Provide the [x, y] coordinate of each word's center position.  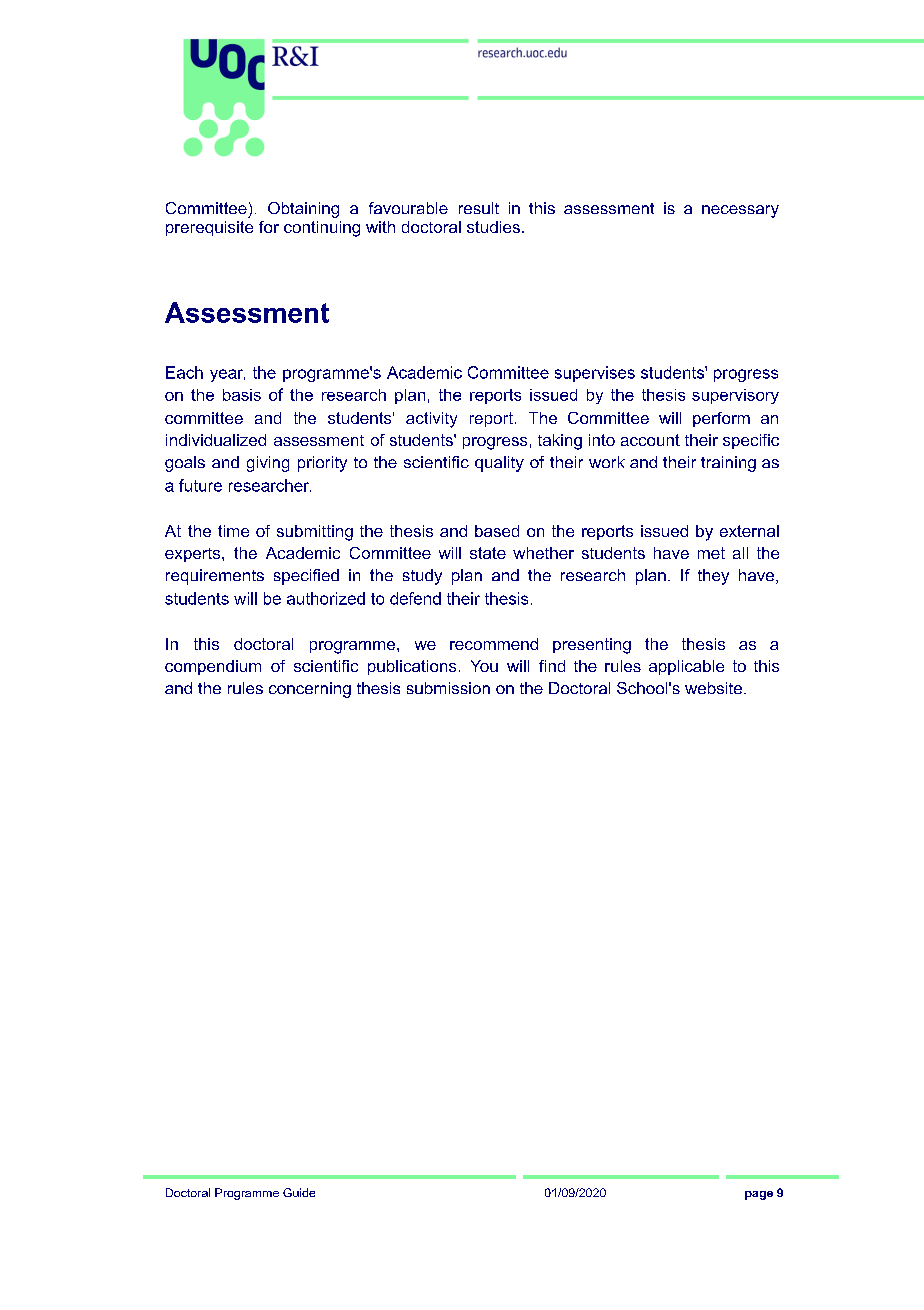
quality [499, 464]
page [759, 1195]
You [484, 666]
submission [448, 688]
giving [268, 464]
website [715, 688]
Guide [299, 1192]
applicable [686, 667]
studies [493, 227]
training [728, 464]
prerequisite [209, 228]
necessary [740, 211]
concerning [310, 690]
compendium [213, 667]
